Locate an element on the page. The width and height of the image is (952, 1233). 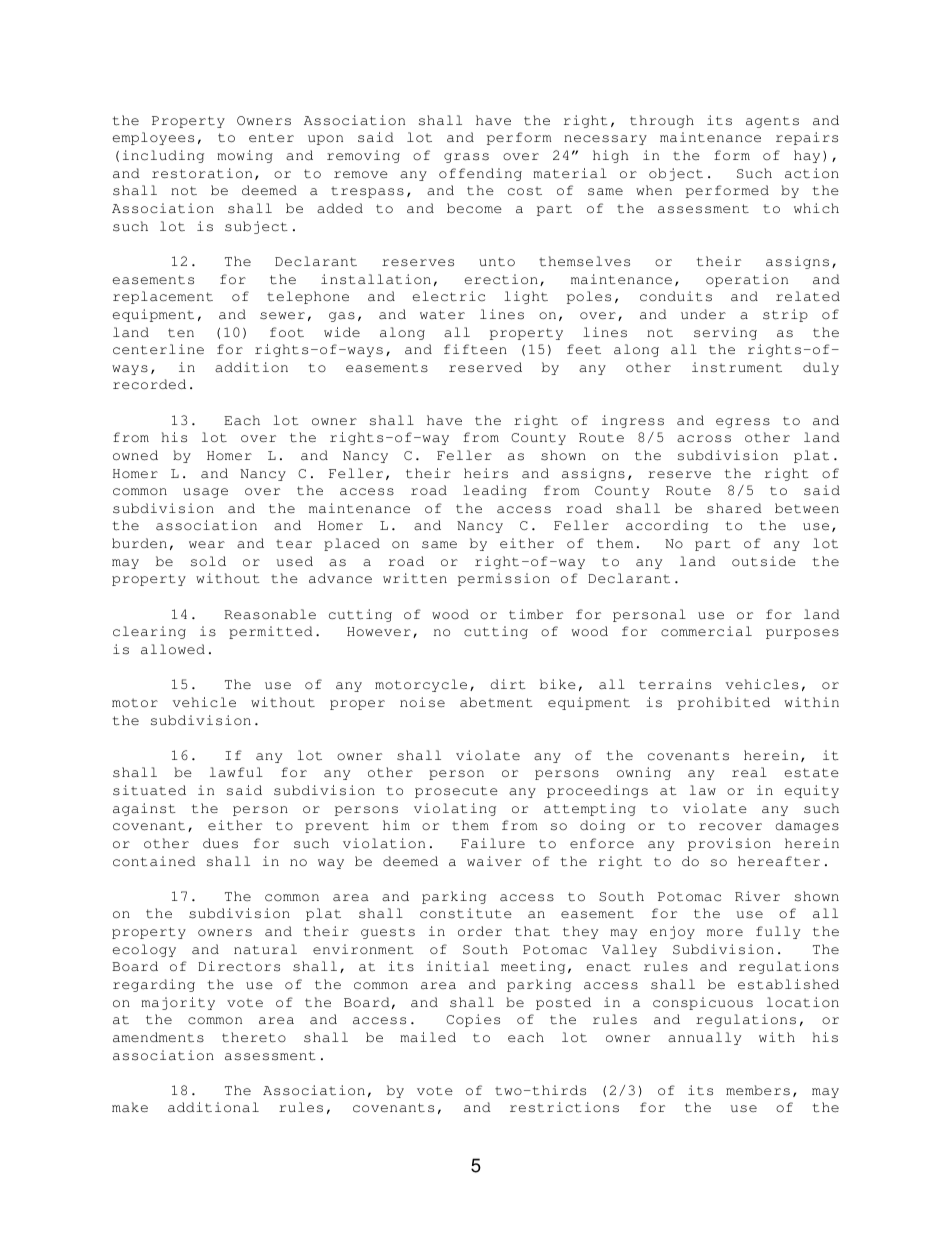
agents is located at coordinates (772, 122).
